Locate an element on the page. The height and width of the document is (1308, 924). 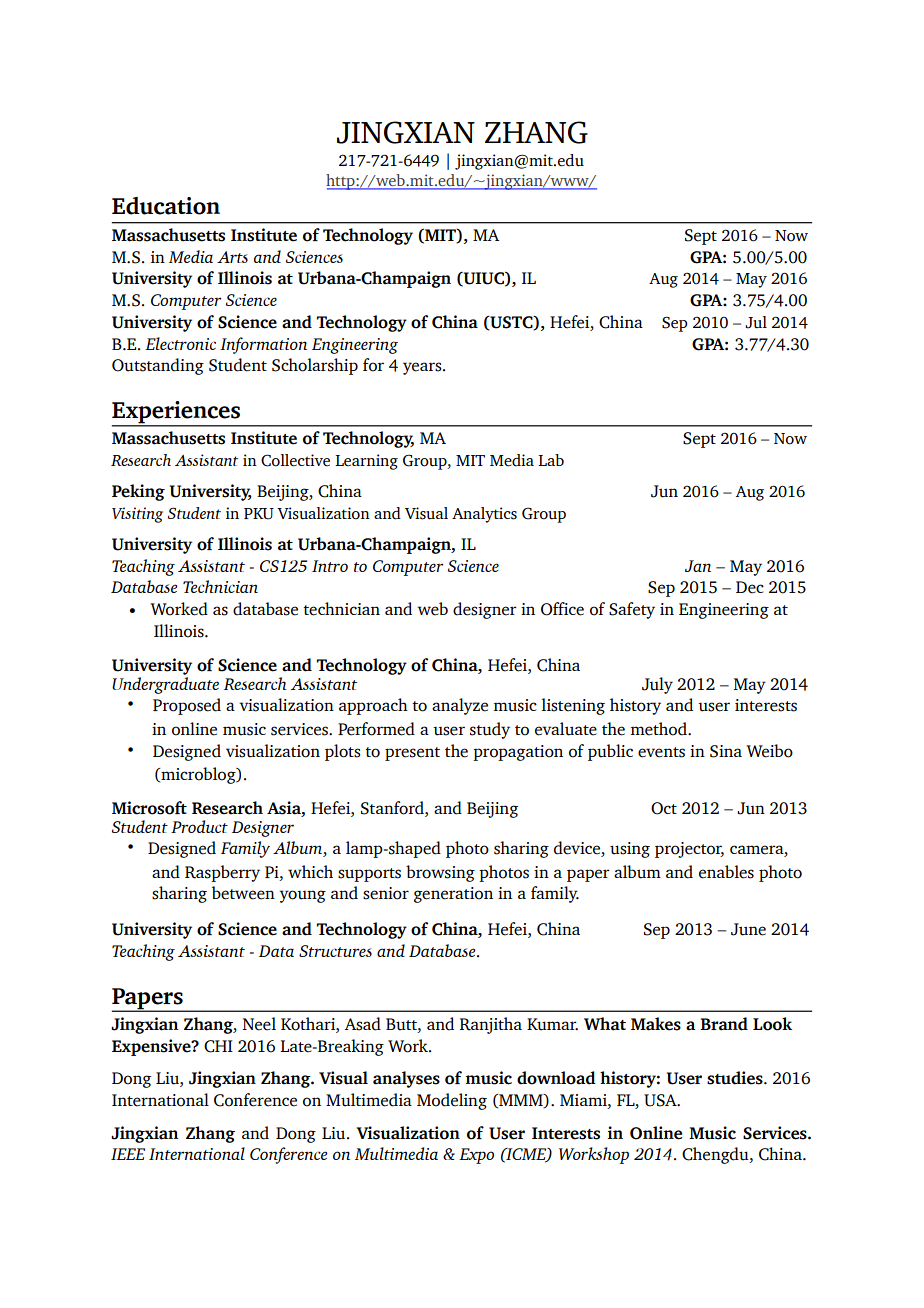
generation is located at coordinates (453, 895).
